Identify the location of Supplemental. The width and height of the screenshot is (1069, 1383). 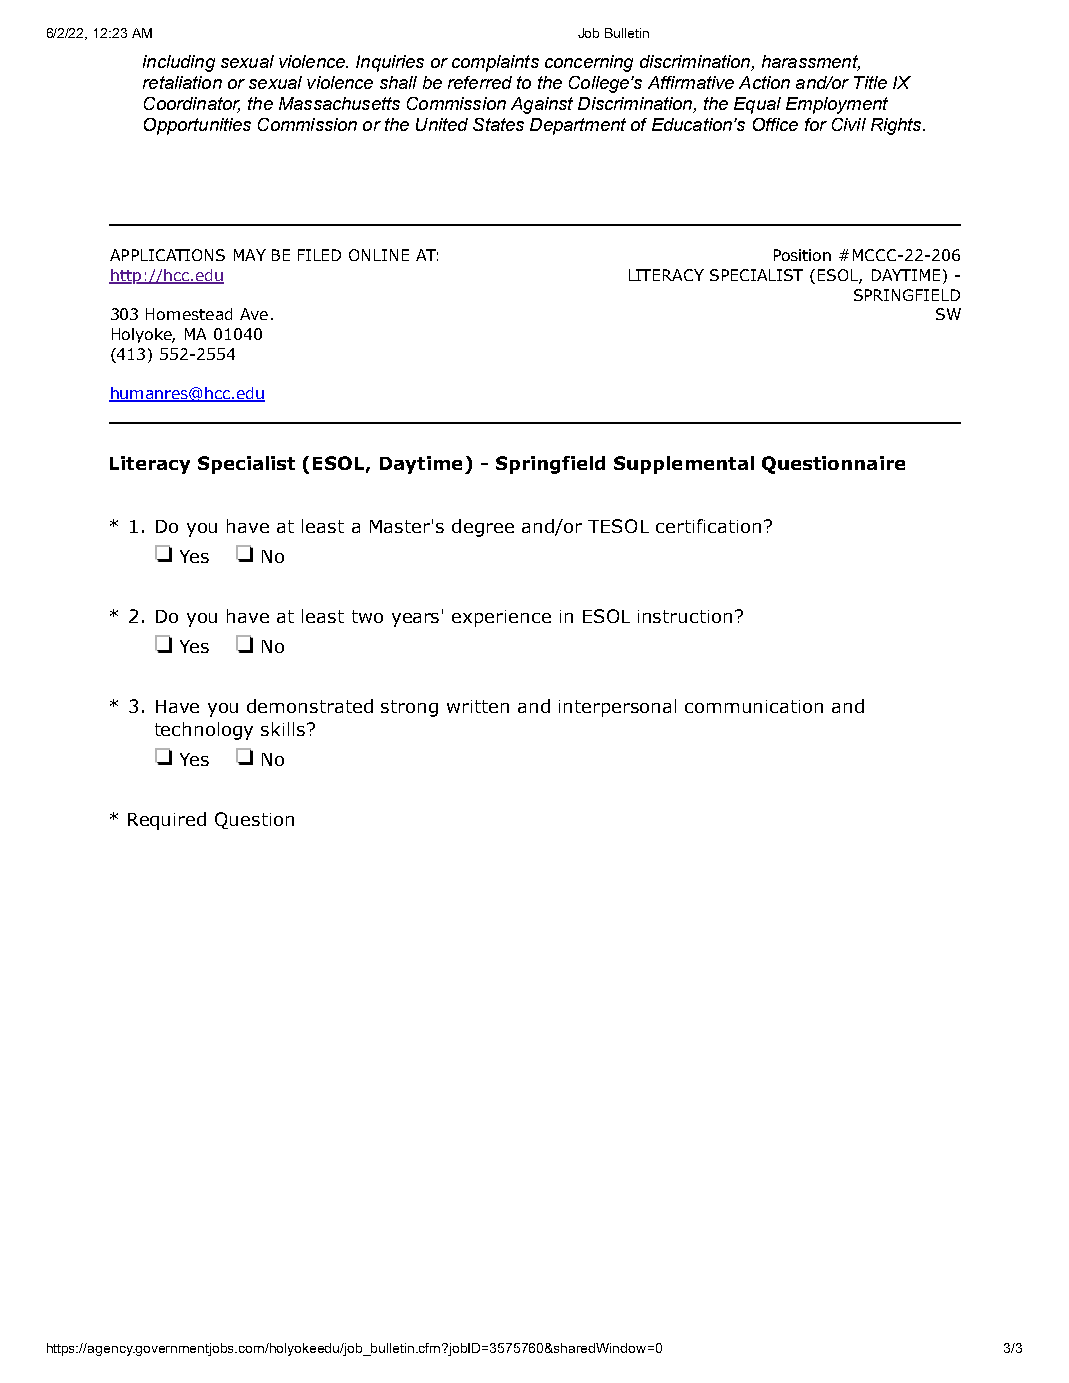
(684, 465).
